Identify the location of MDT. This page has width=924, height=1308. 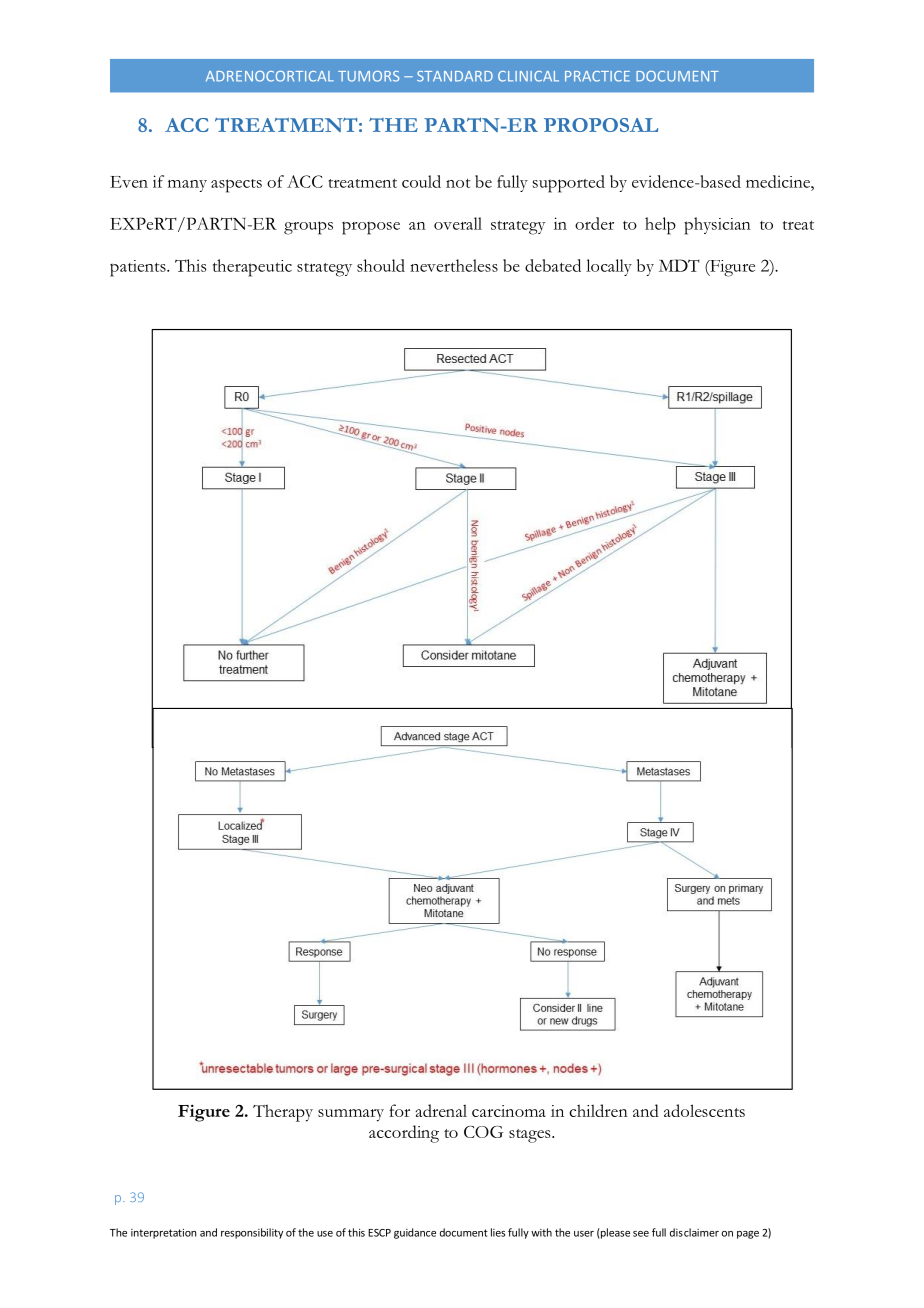
(679, 265).
